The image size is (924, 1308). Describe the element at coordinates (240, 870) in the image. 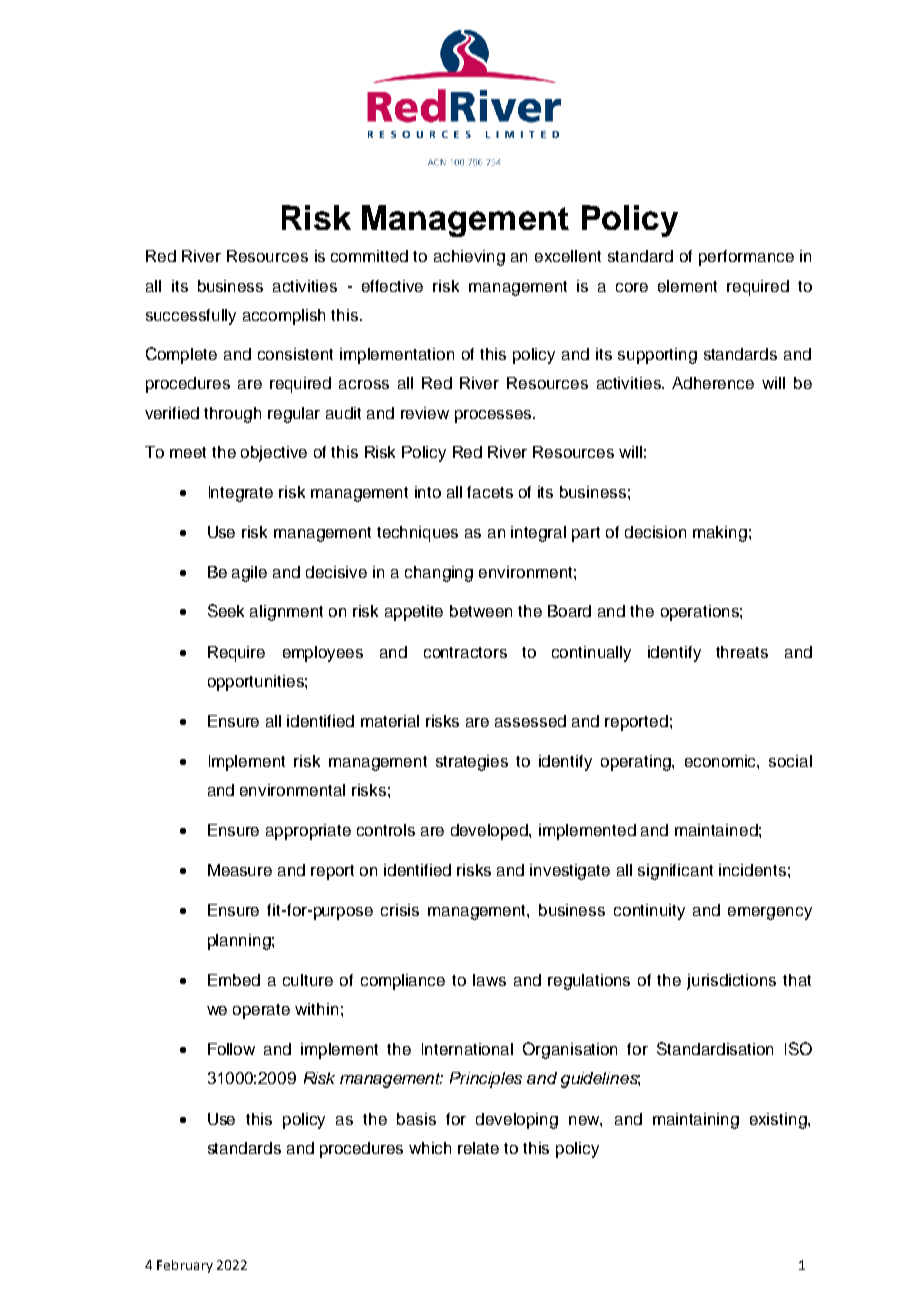

I see `Measure` at that location.
